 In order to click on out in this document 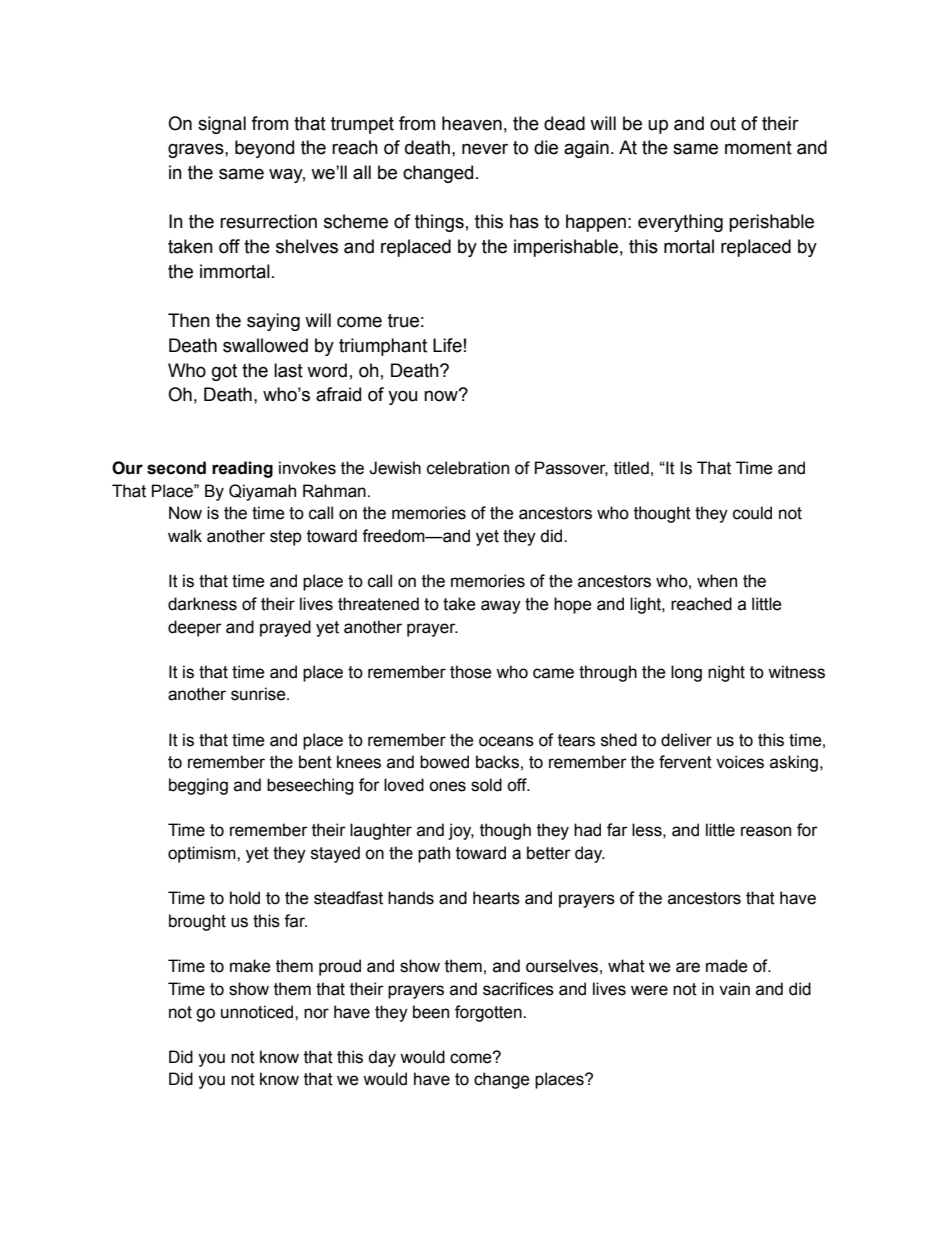, I will do `click(723, 124)`.
